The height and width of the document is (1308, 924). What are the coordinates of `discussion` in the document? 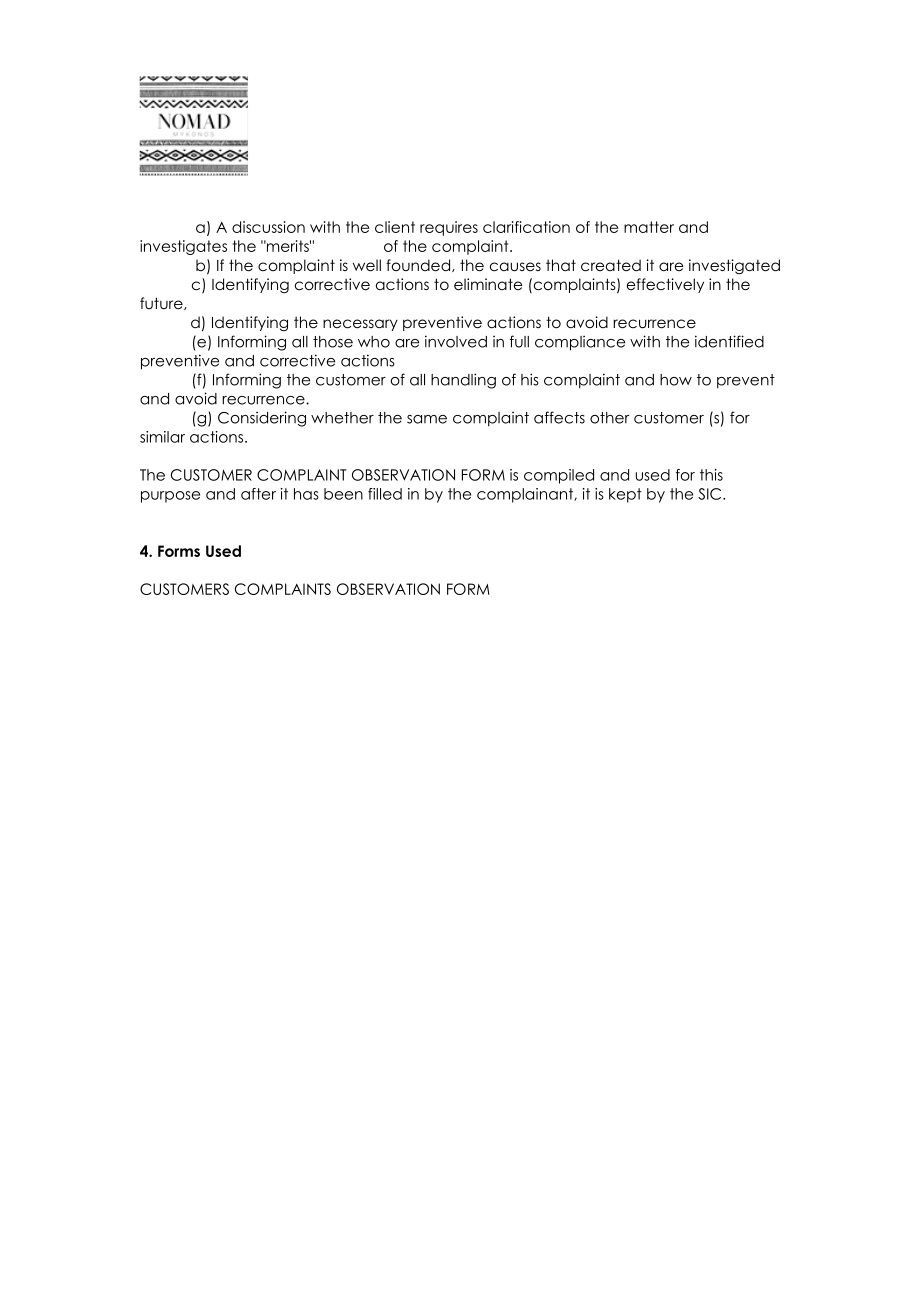 It's located at (268, 227).
